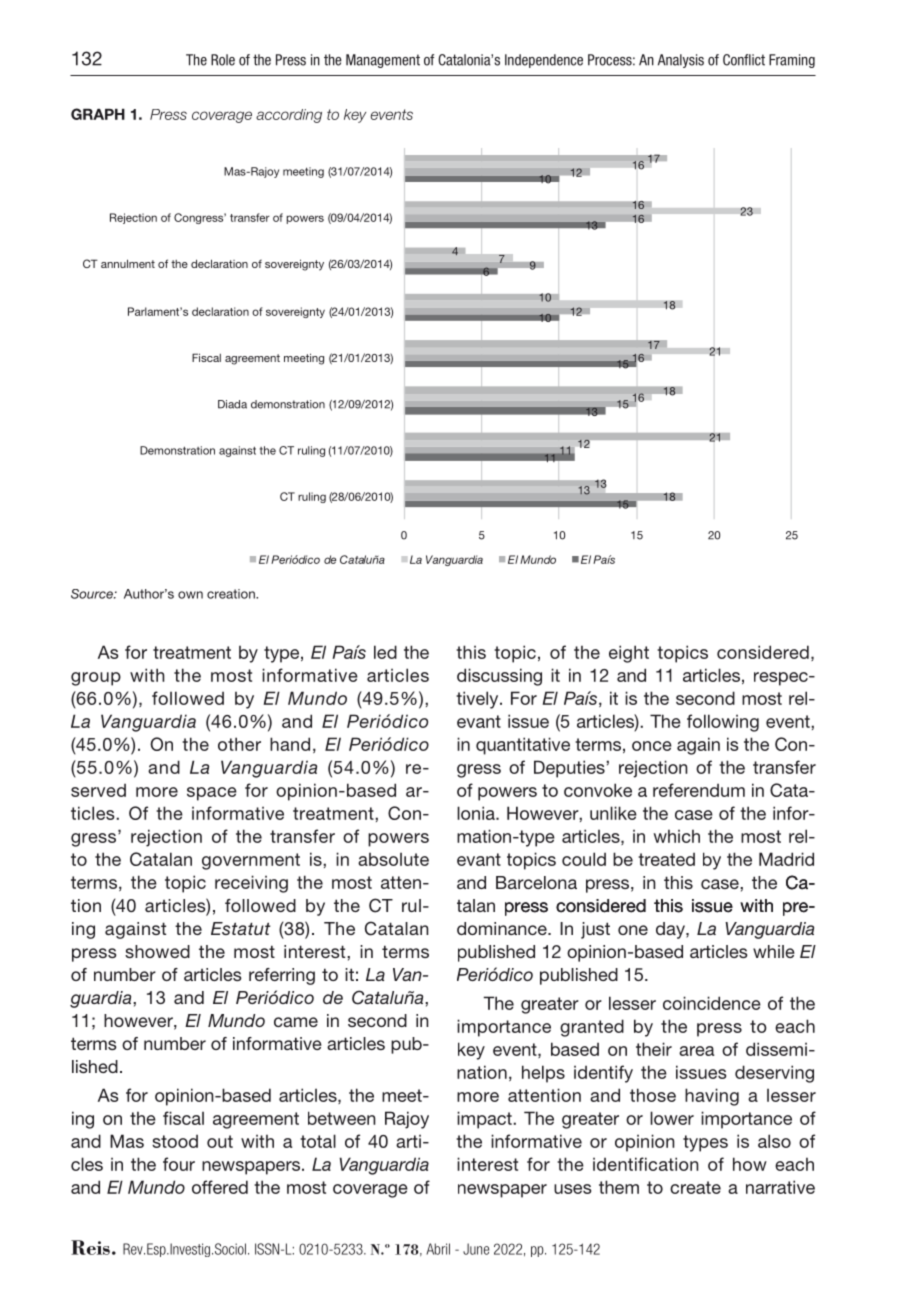 The width and height of the screenshot is (924, 1305). Describe the element at coordinates (383, 61) in the screenshot. I see `Management` at that location.
